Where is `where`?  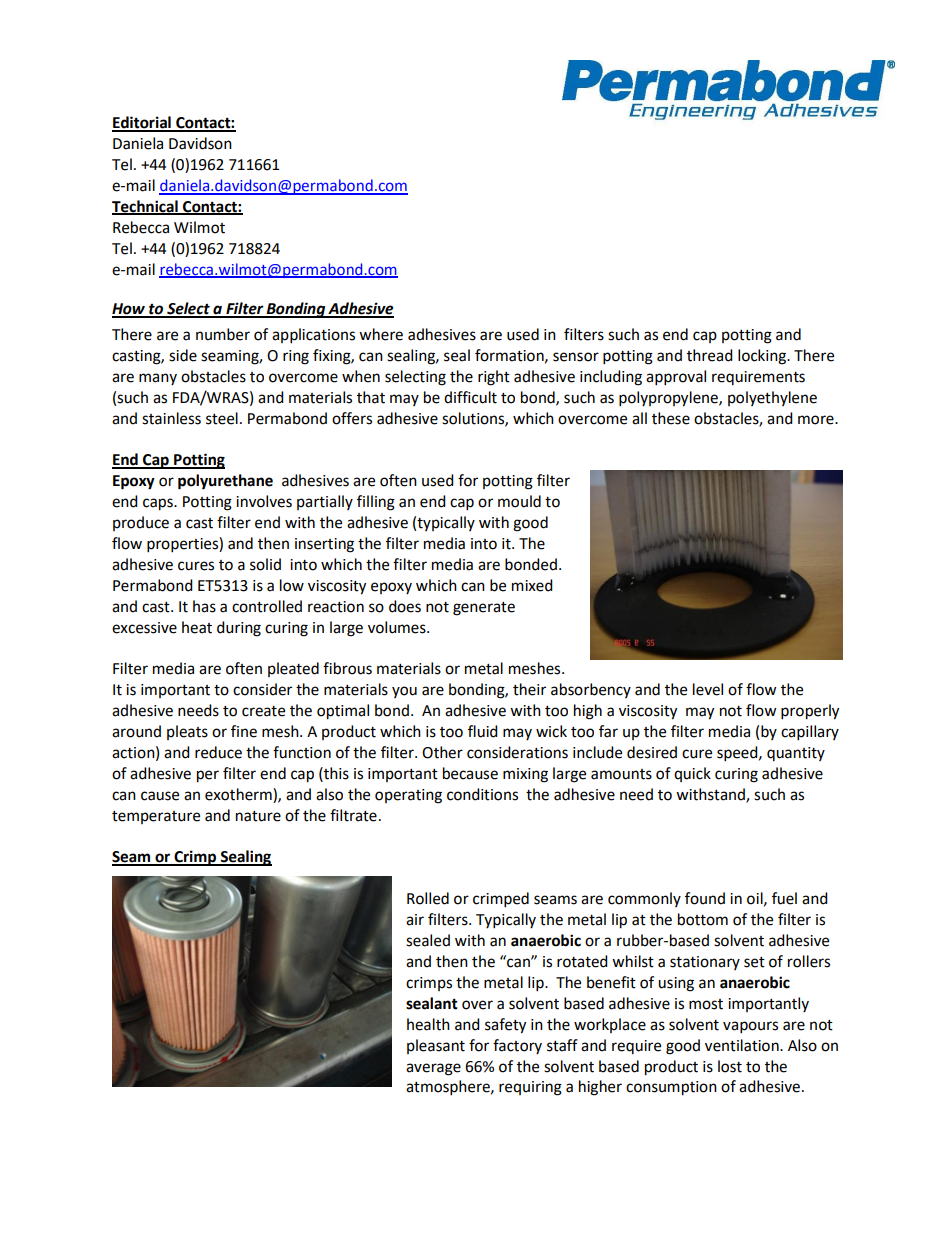
where is located at coordinates (381, 334).
